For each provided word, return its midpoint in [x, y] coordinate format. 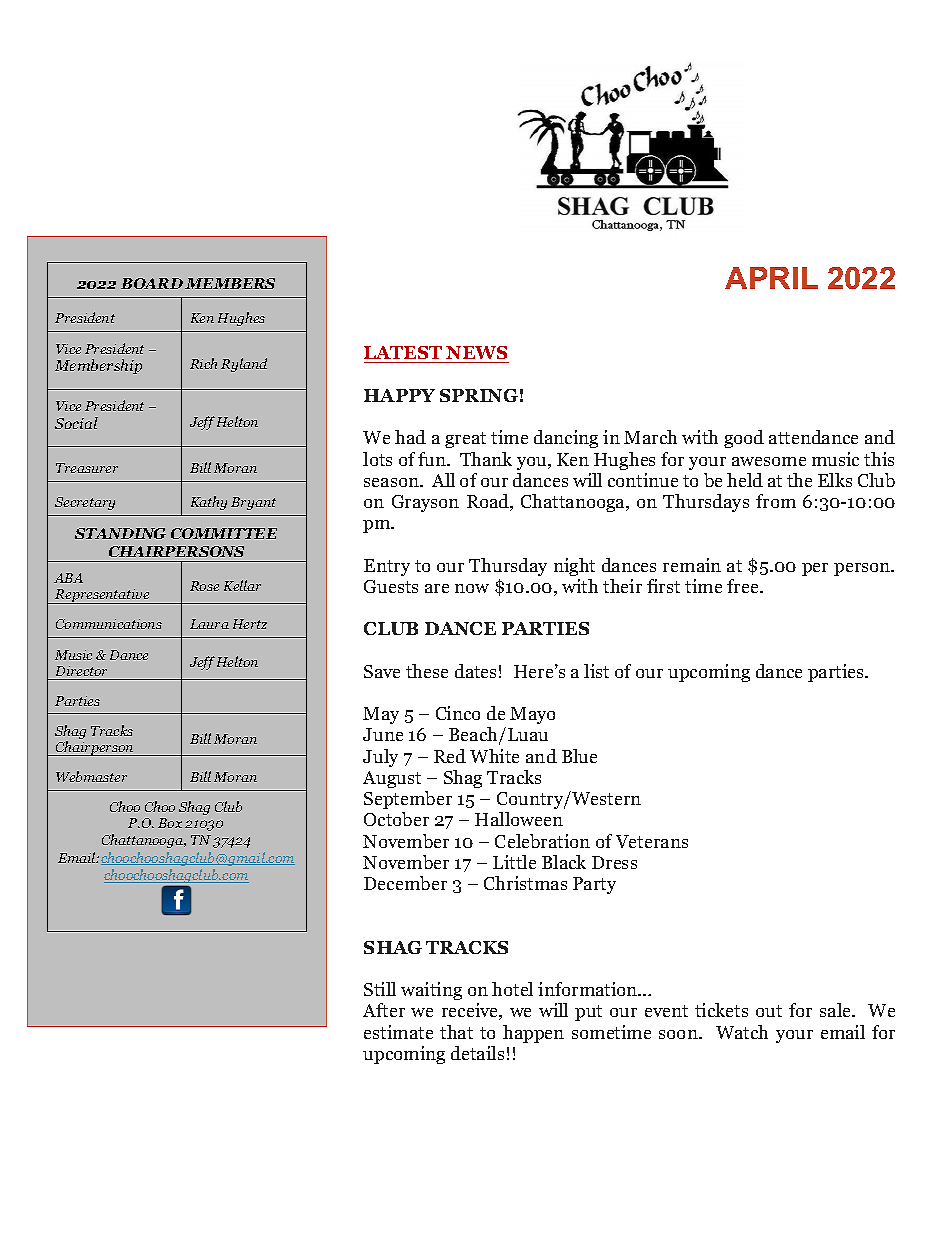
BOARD [152, 283]
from [776, 501]
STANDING [120, 533]
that [456, 1032]
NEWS [476, 354]
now [472, 588]
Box [170, 823]
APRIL [771, 278]
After [384, 1010]
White [494, 756]
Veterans [652, 841]
